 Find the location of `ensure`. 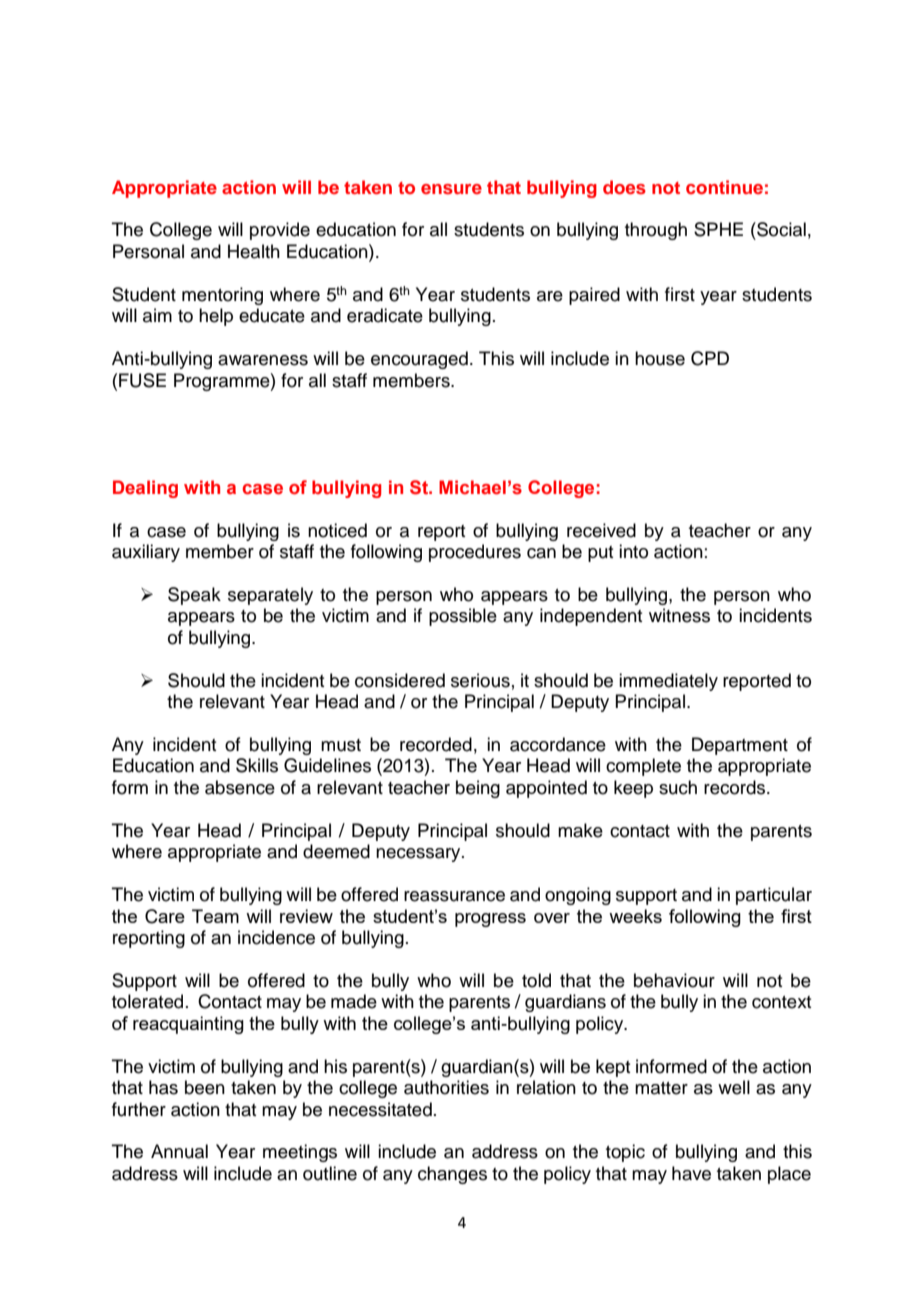

ensure is located at coordinates (451, 189).
